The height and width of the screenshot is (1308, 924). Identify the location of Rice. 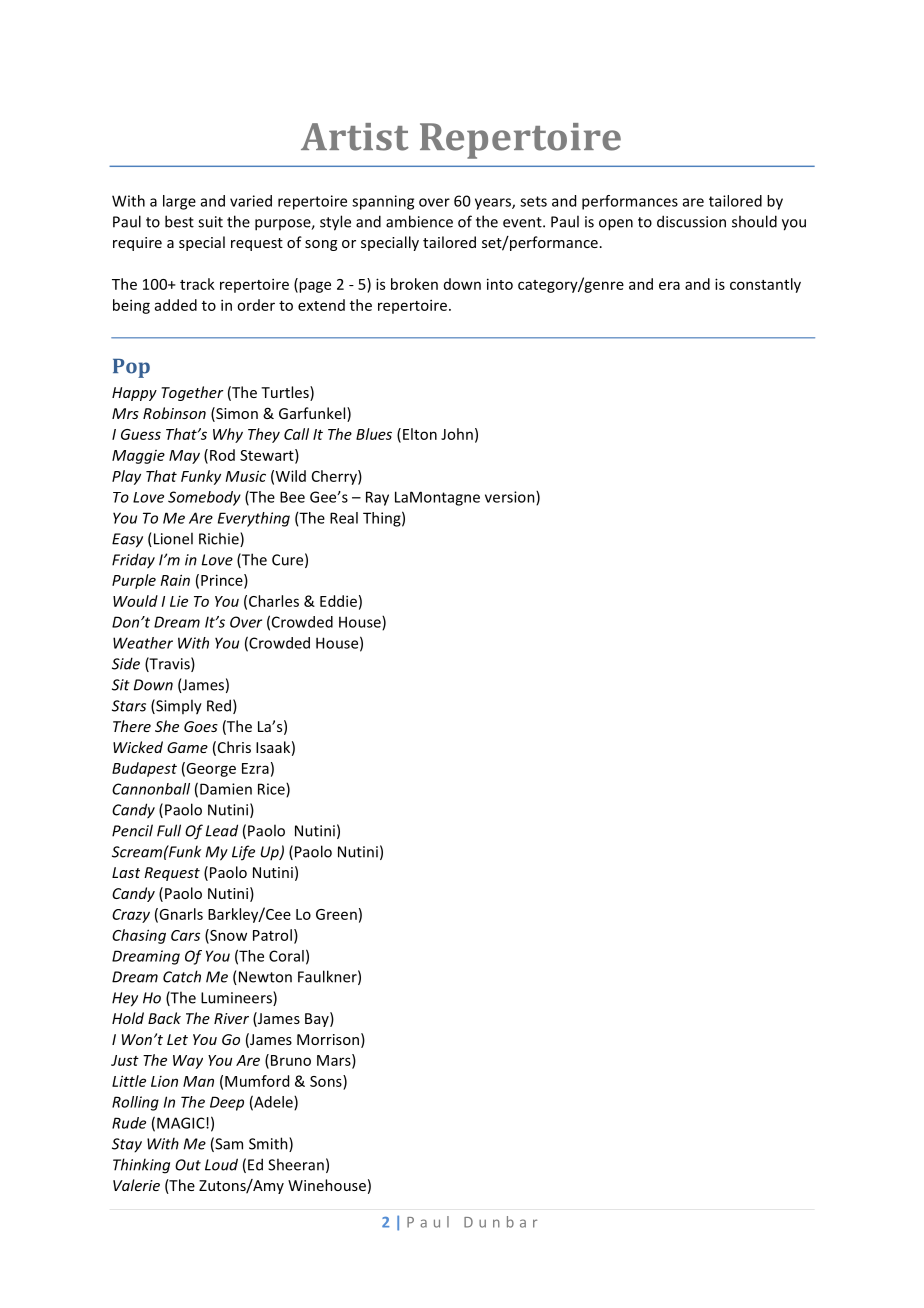
(272, 790).
